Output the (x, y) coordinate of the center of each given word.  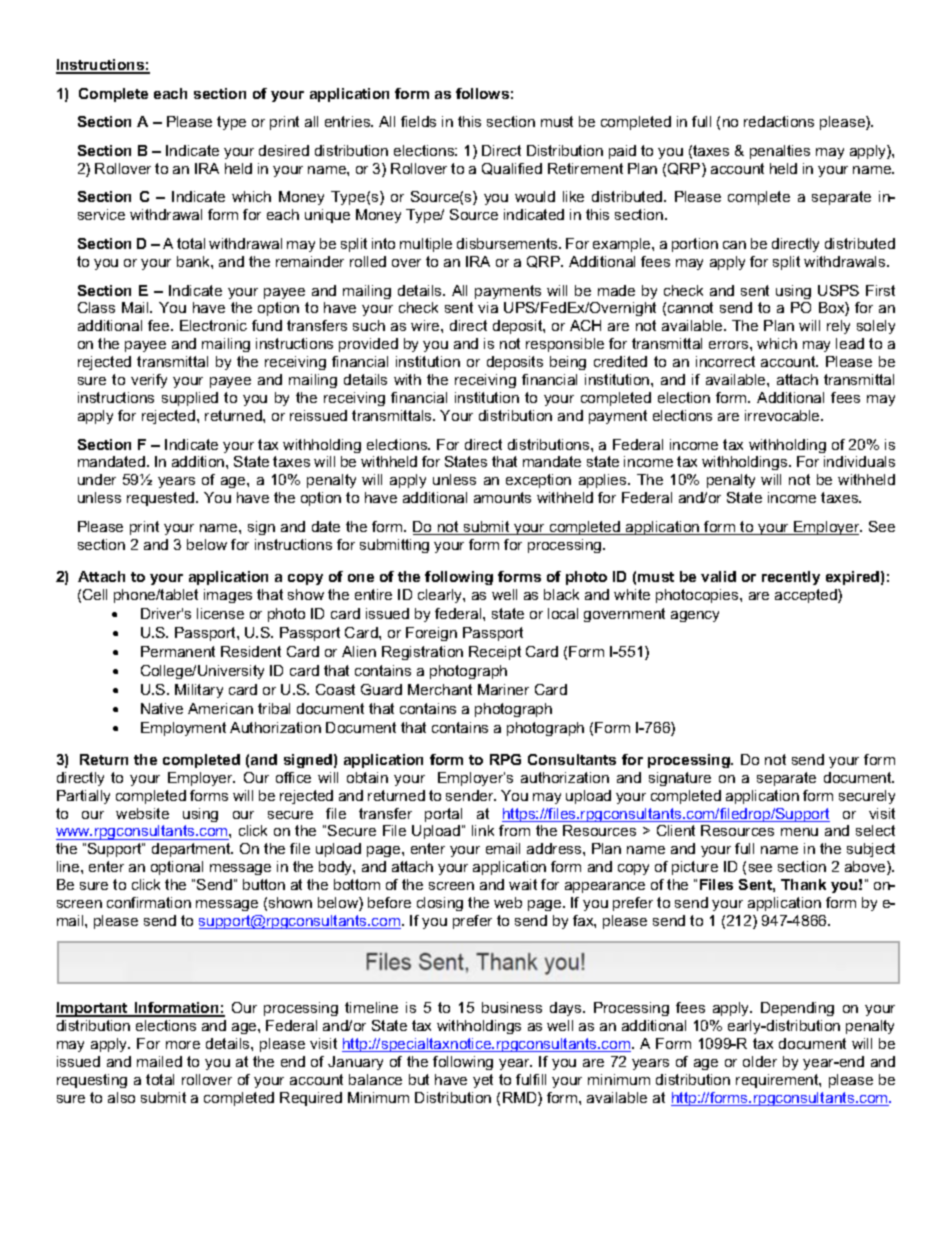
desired (284, 150)
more (183, 1045)
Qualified (512, 169)
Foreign (431, 634)
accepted (807, 596)
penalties (780, 152)
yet (483, 1081)
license (220, 613)
